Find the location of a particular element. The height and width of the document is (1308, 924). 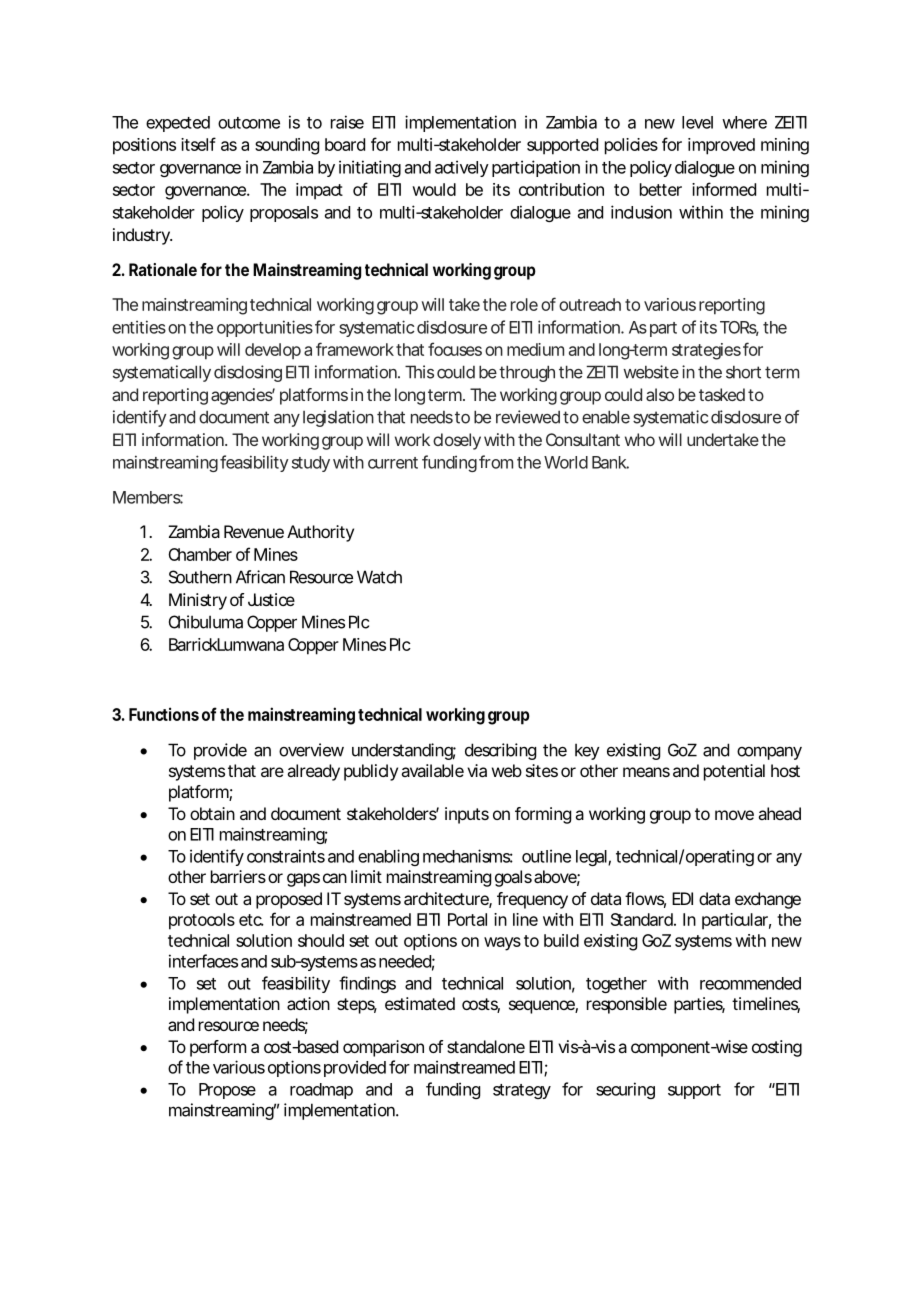

are is located at coordinates (272, 772).
